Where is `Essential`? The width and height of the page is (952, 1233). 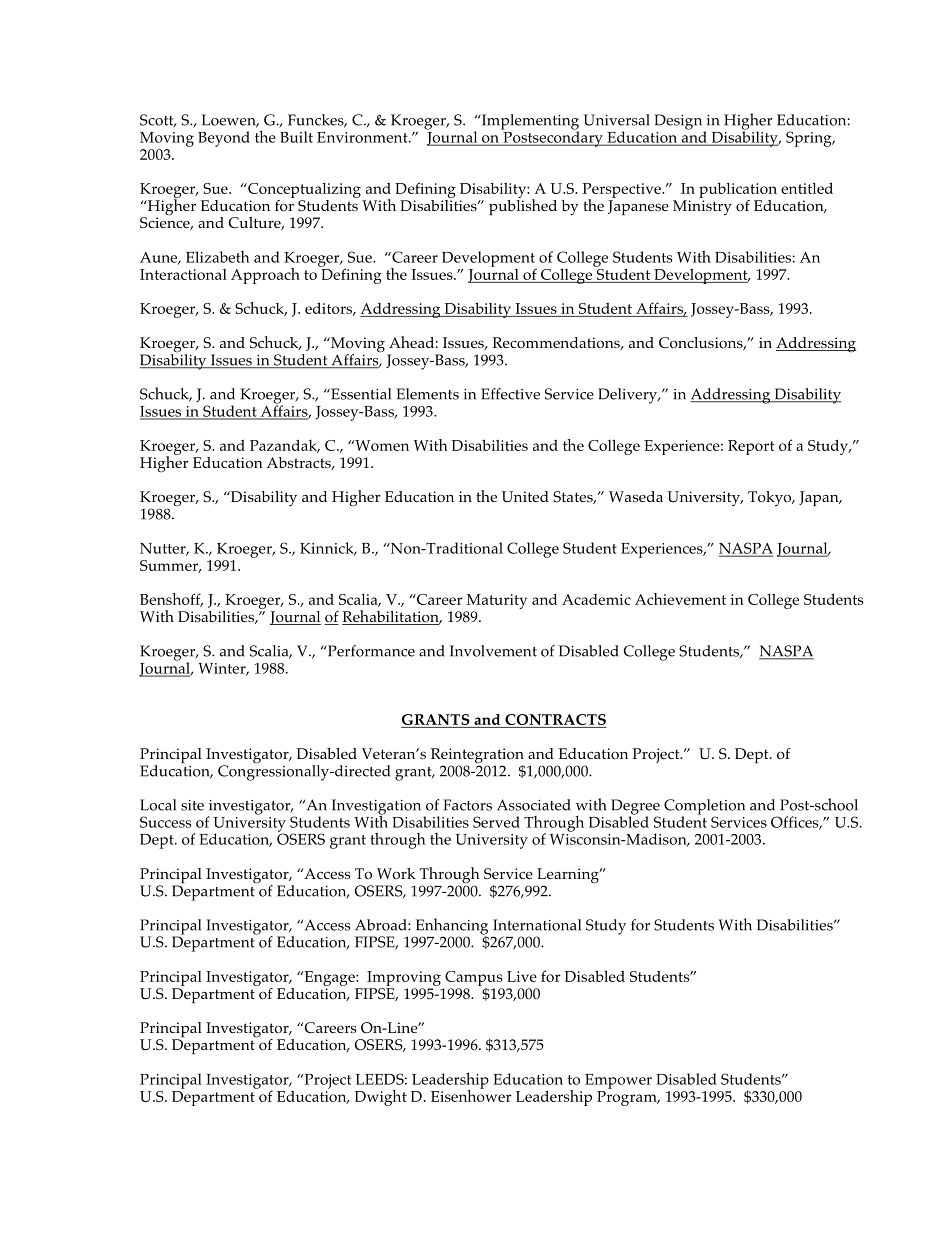 Essential is located at coordinates (360, 394).
